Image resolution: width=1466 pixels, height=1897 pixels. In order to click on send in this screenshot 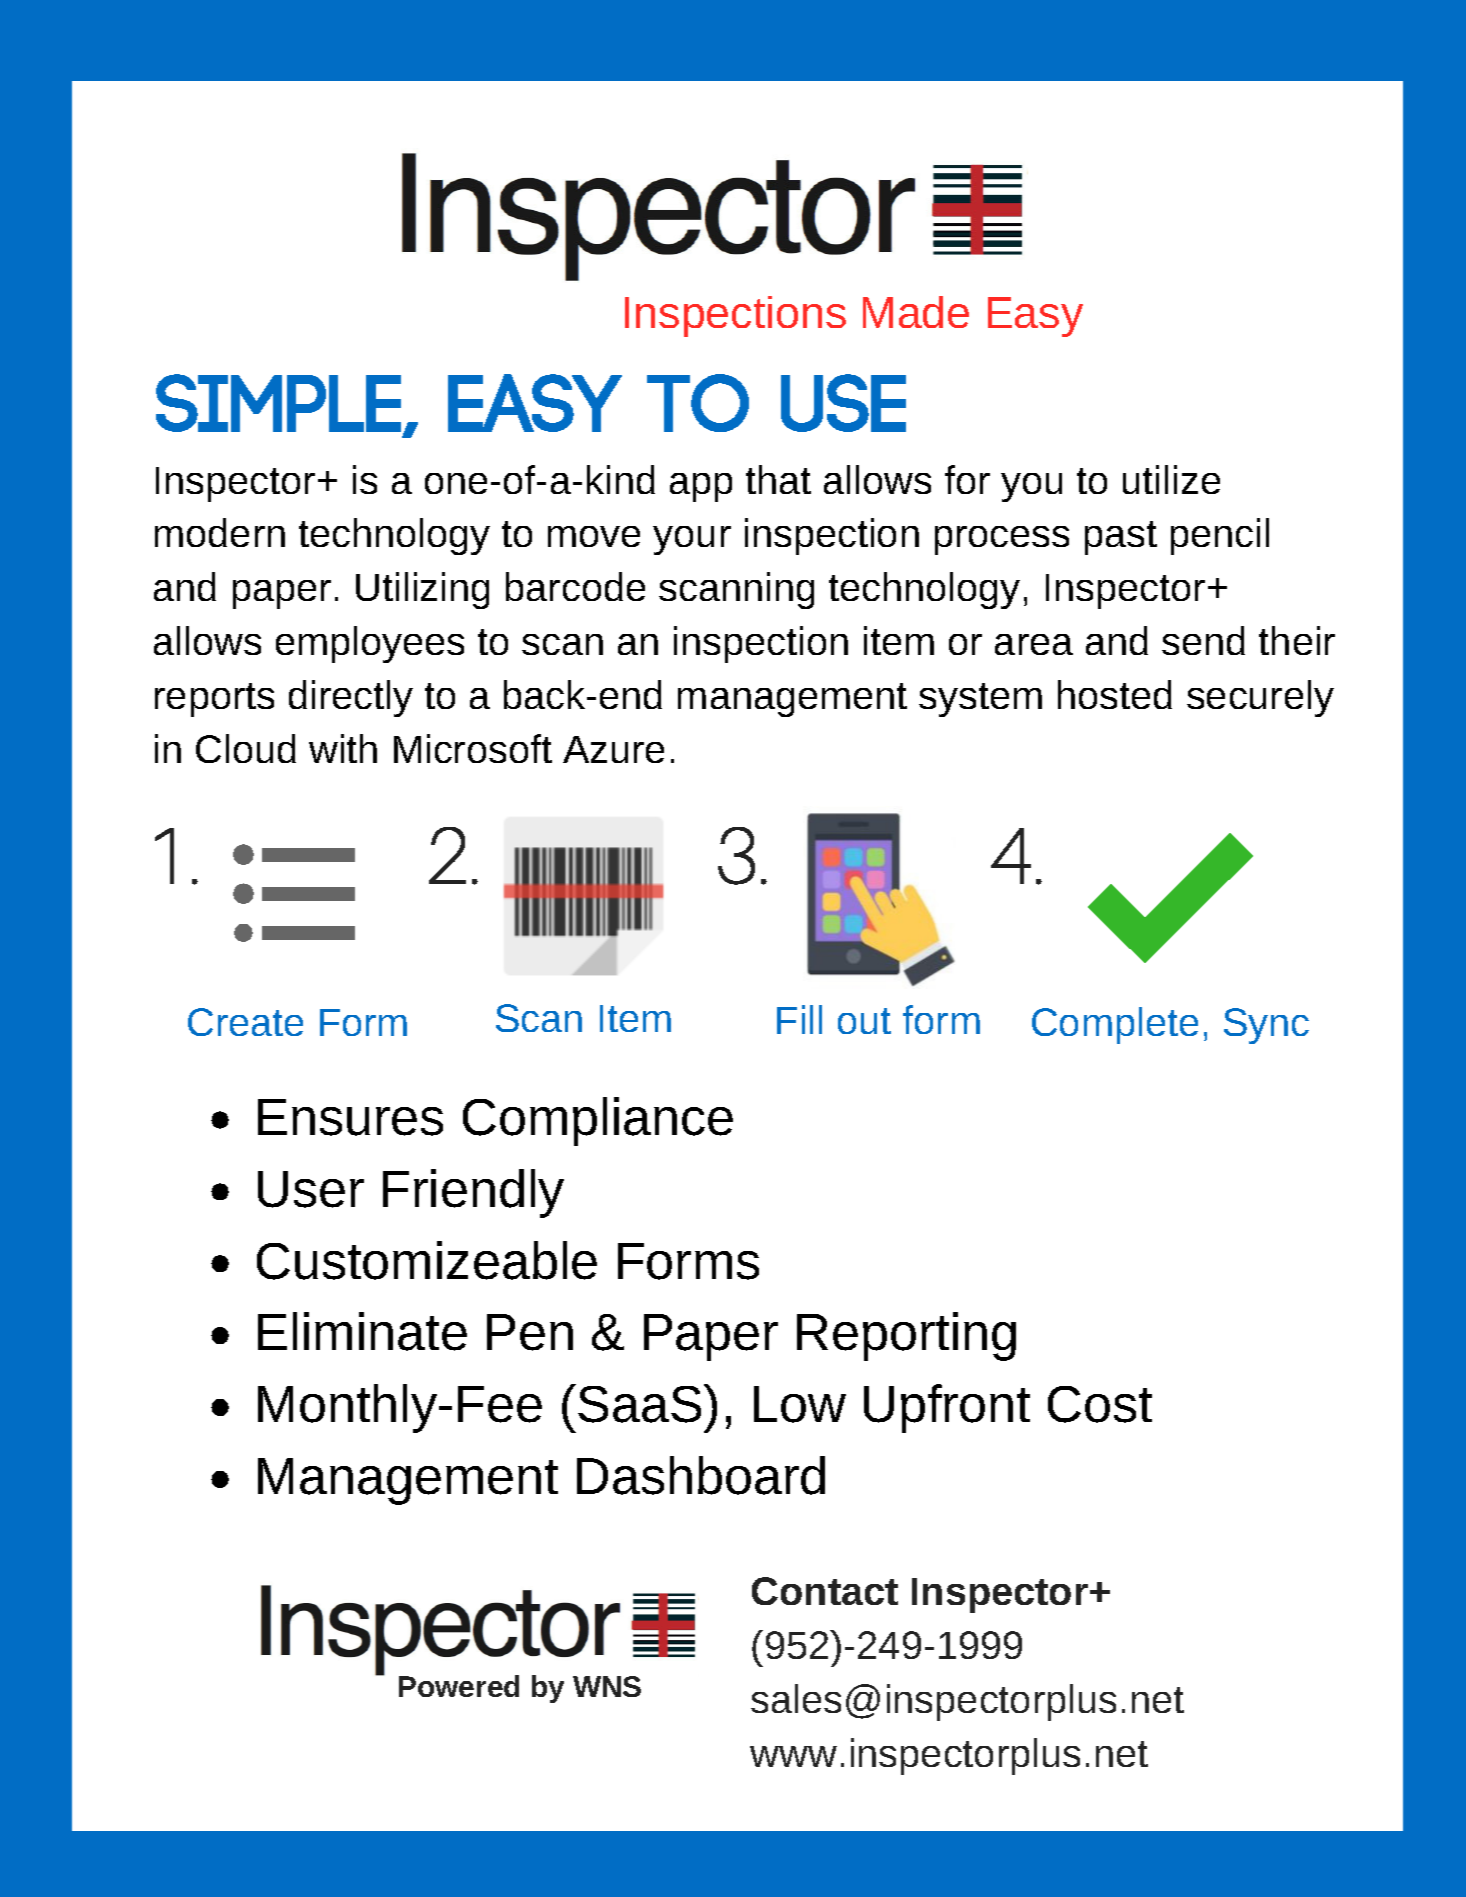, I will do `click(1203, 640)`.
